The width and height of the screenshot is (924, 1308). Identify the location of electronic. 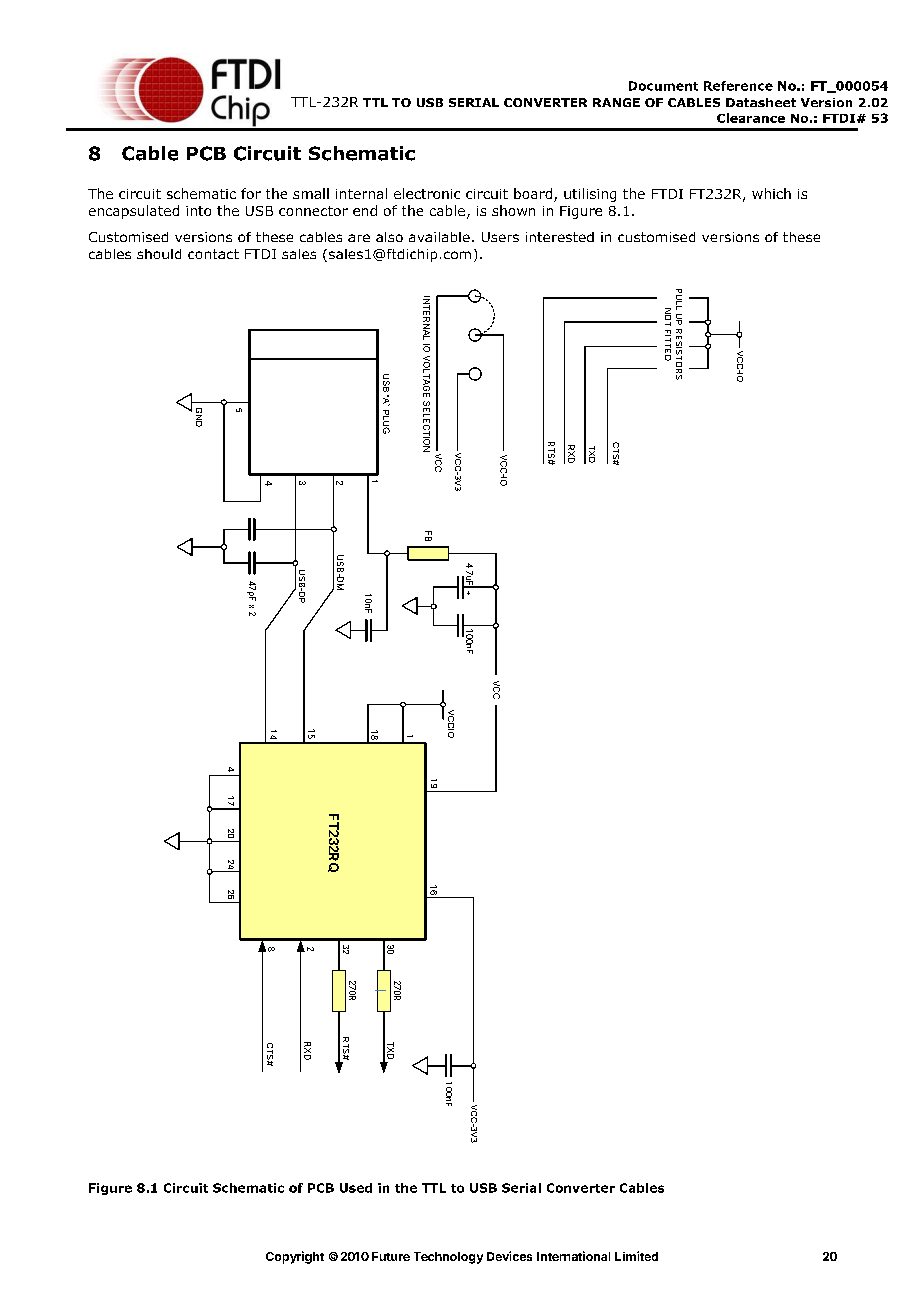
(427, 193).
